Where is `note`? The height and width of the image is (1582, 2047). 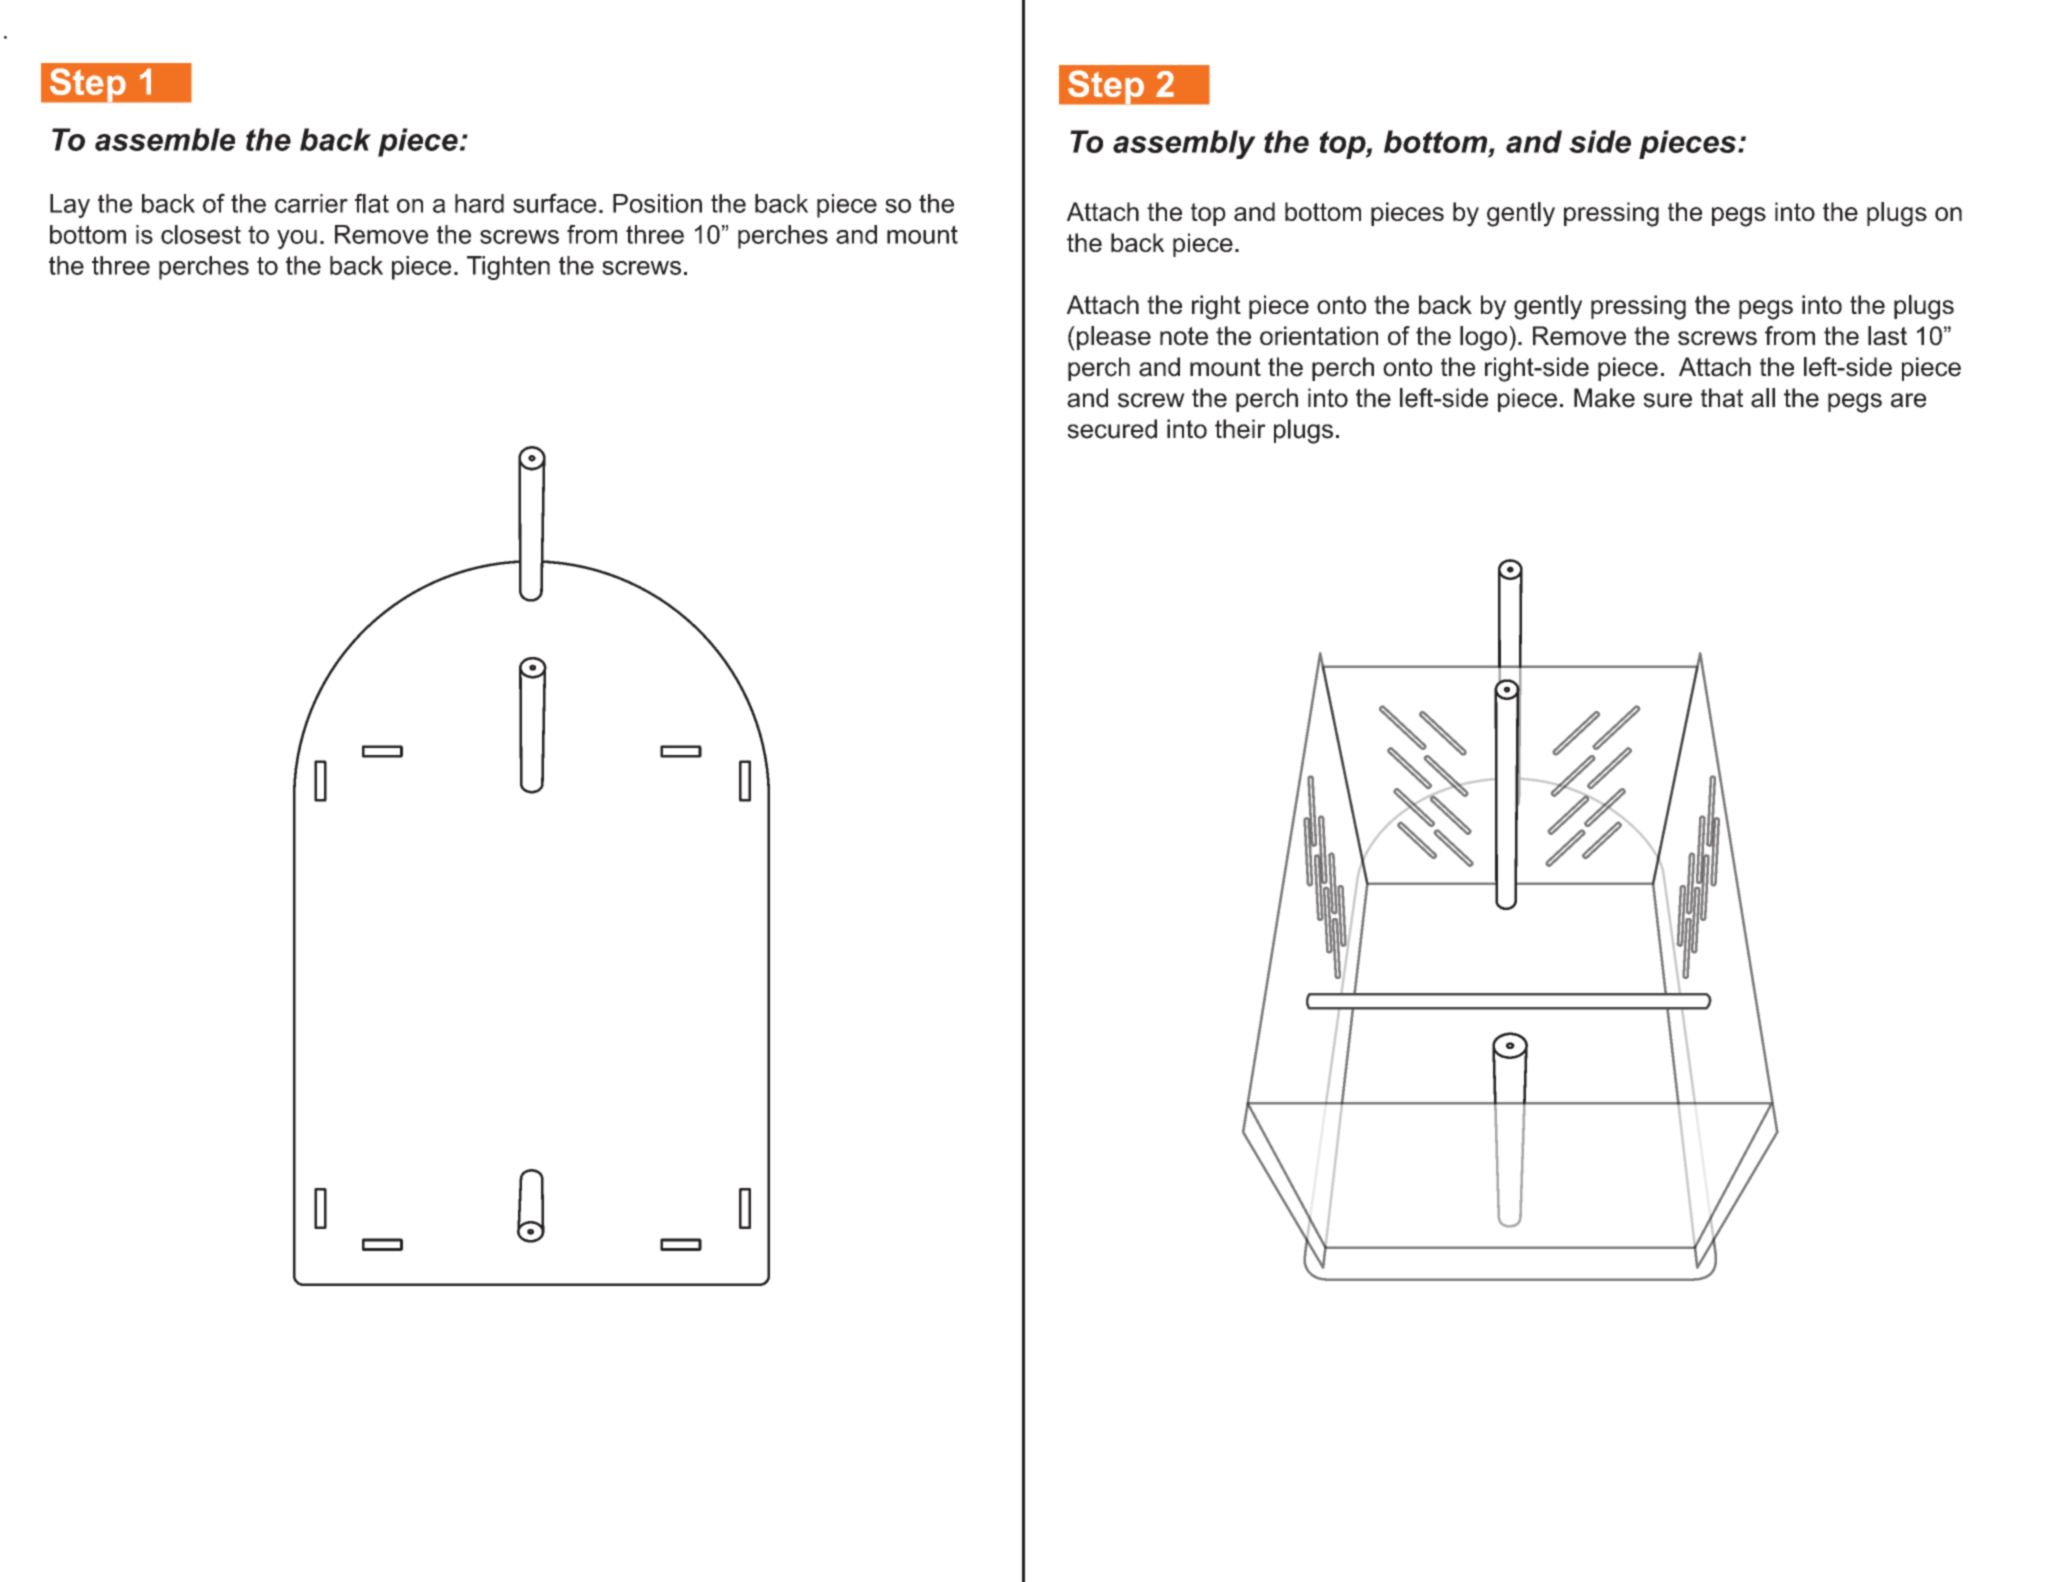 note is located at coordinates (1184, 336).
